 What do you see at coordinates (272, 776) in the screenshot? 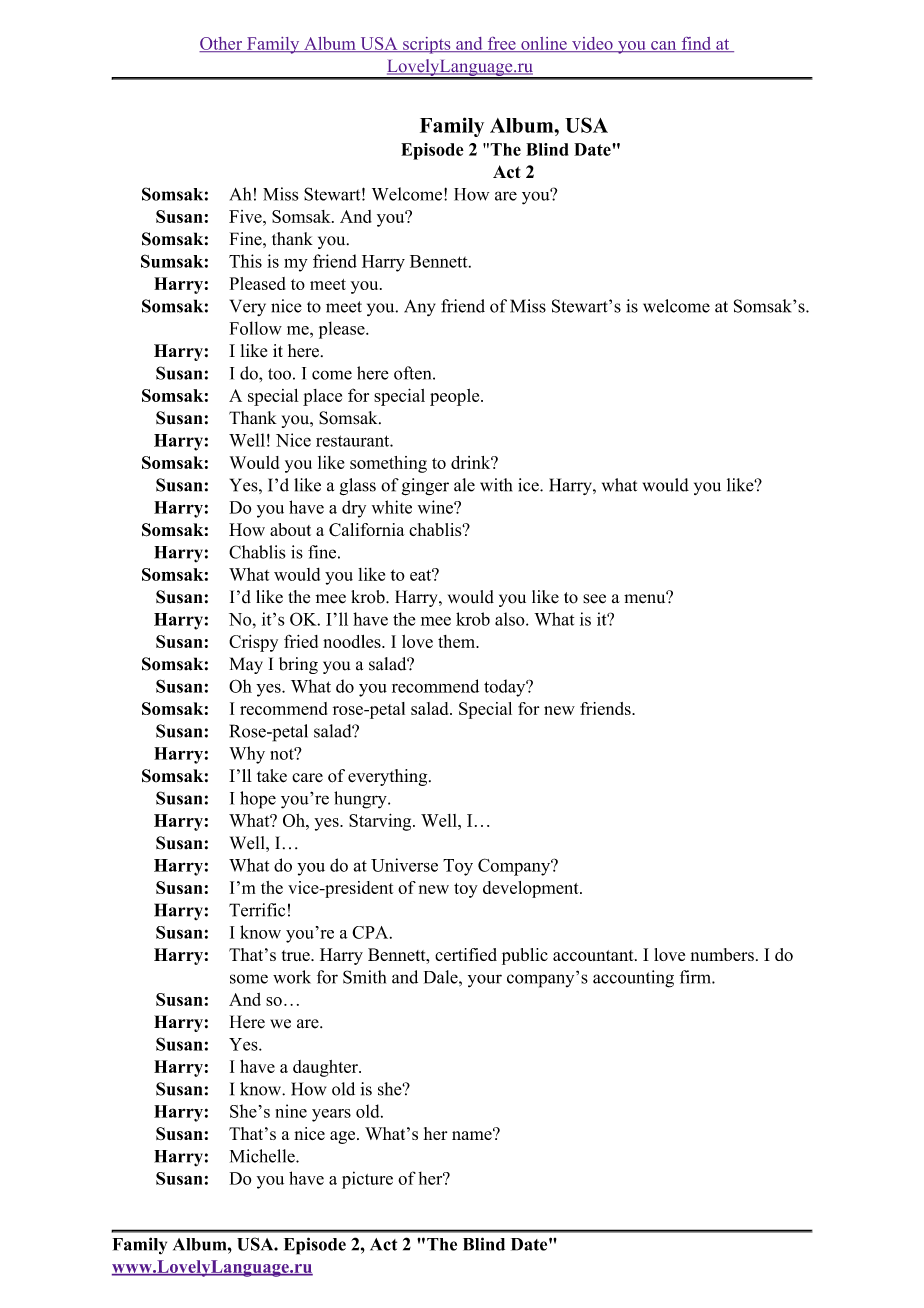
I see `take` at bounding box center [272, 776].
